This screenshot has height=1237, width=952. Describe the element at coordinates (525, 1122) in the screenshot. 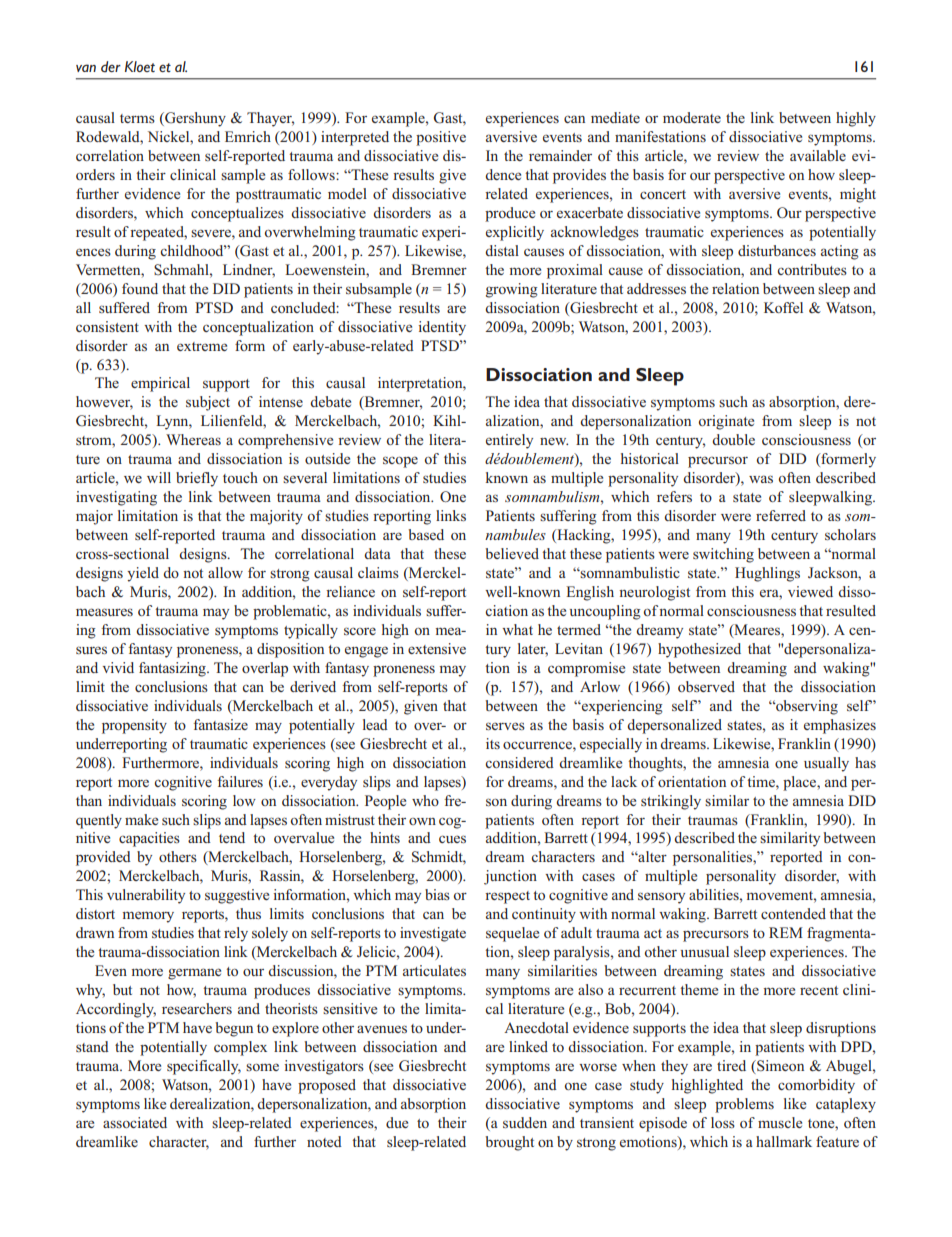

I see `sudden` at that location.
